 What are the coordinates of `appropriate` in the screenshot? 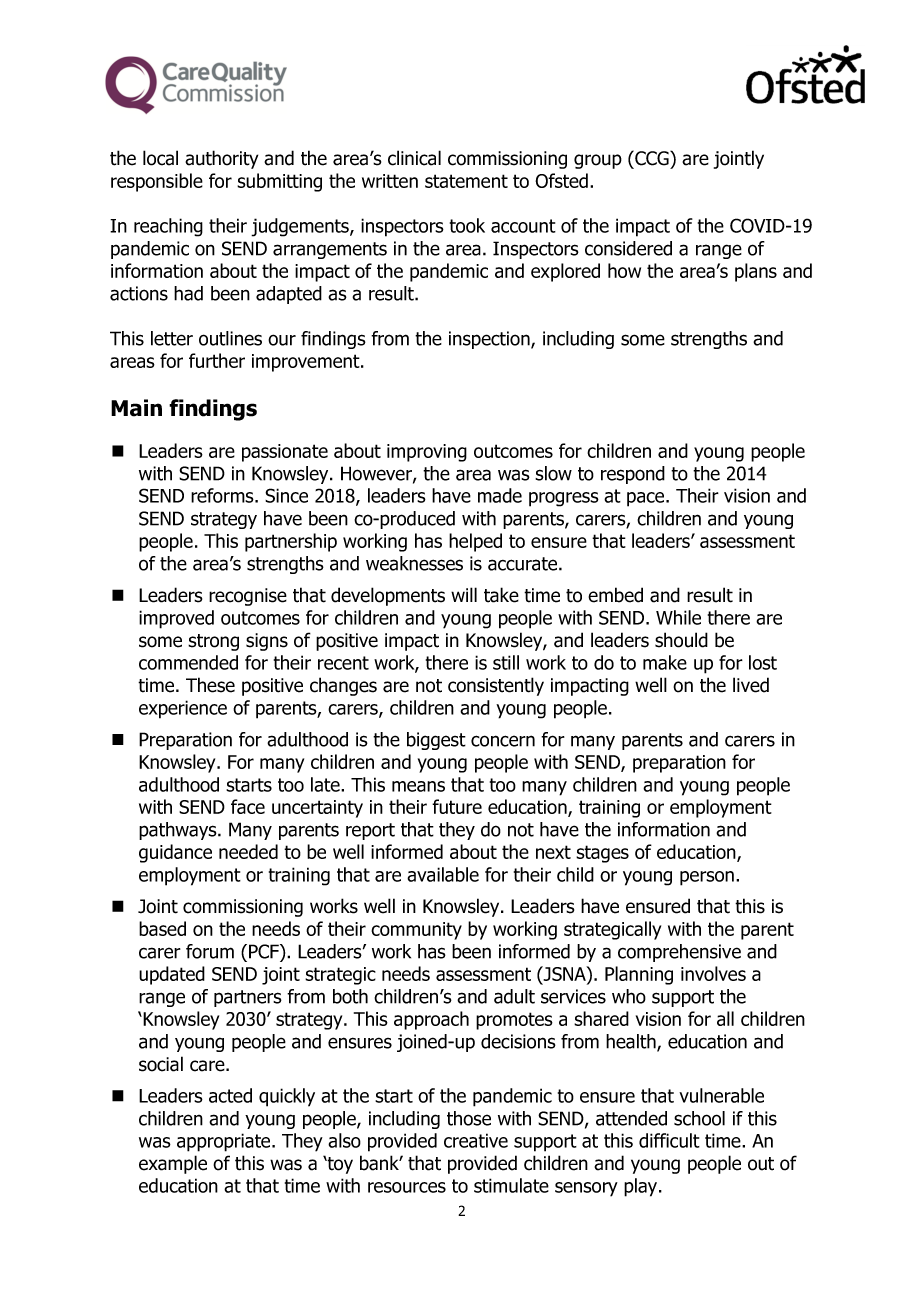 It's located at (225, 1142).
